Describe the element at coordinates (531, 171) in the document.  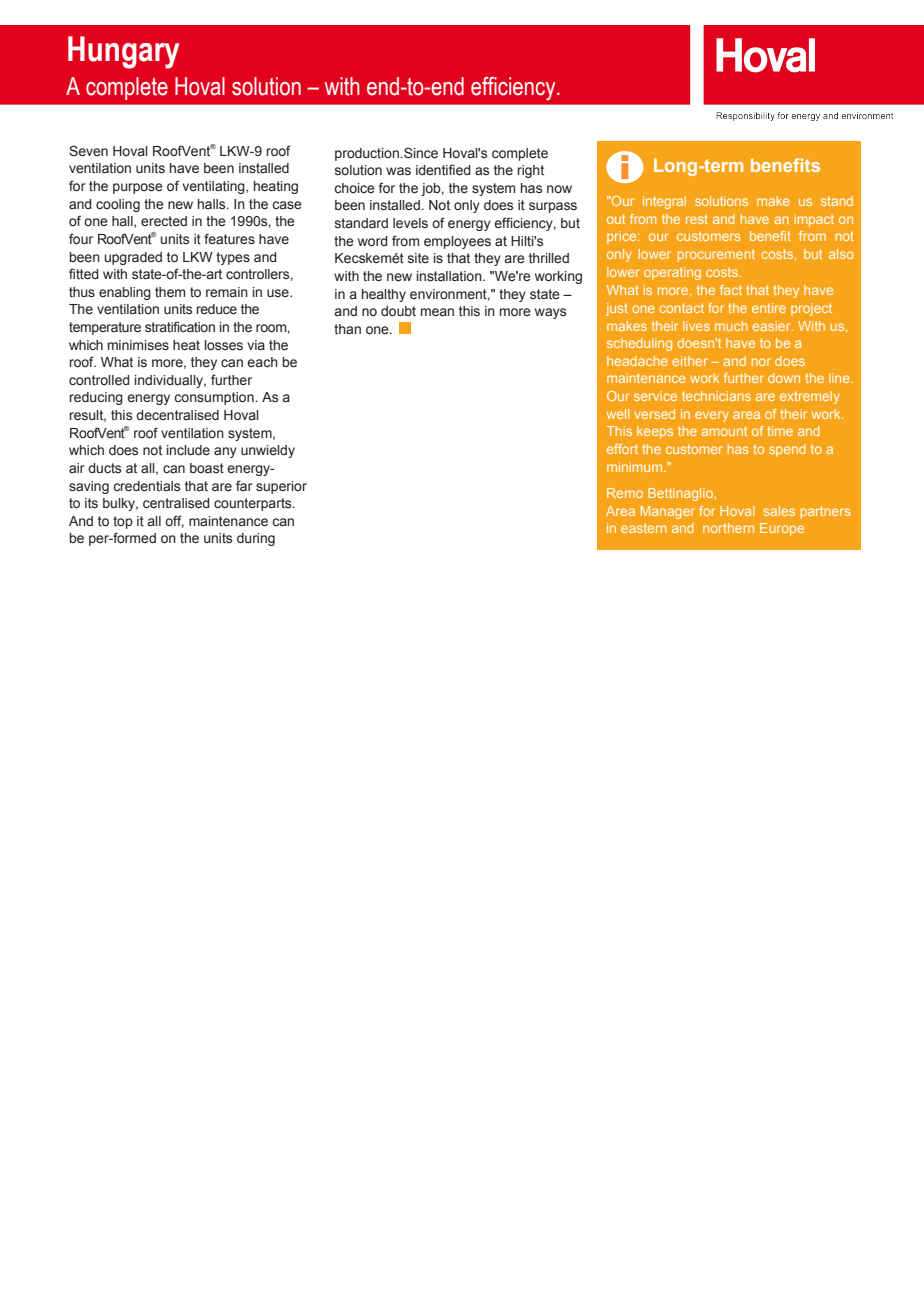
I see `right` at that location.
